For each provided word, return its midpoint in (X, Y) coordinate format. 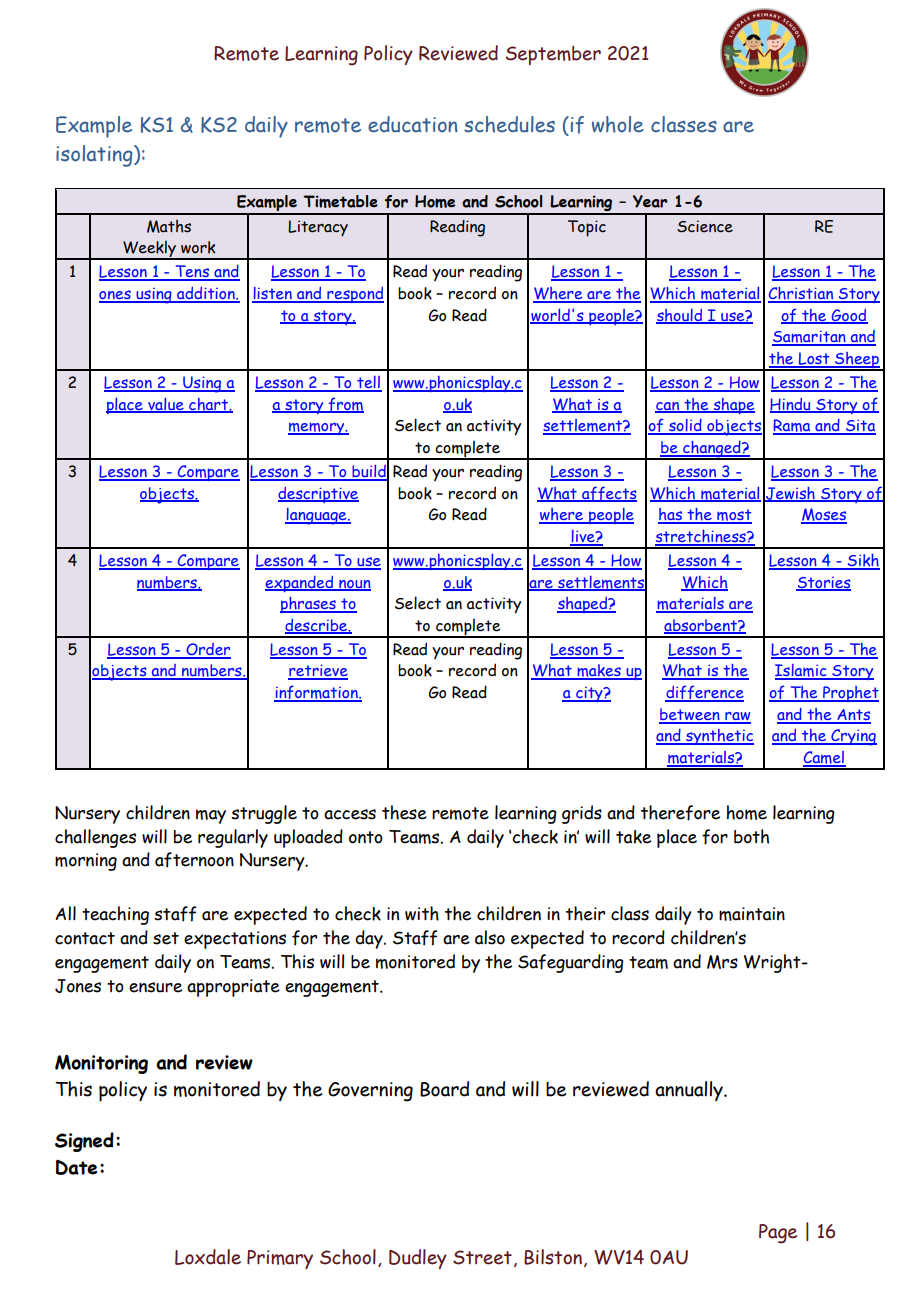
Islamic (802, 672)
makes (599, 672)
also (490, 937)
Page (778, 1234)
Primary (280, 1259)
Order (207, 650)
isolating (95, 156)
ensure (155, 987)
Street (482, 1257)
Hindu (791, 405)
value (166, 405)
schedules (509, 124)
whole (618, 124)
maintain (752, 914)
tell (368, 383)
